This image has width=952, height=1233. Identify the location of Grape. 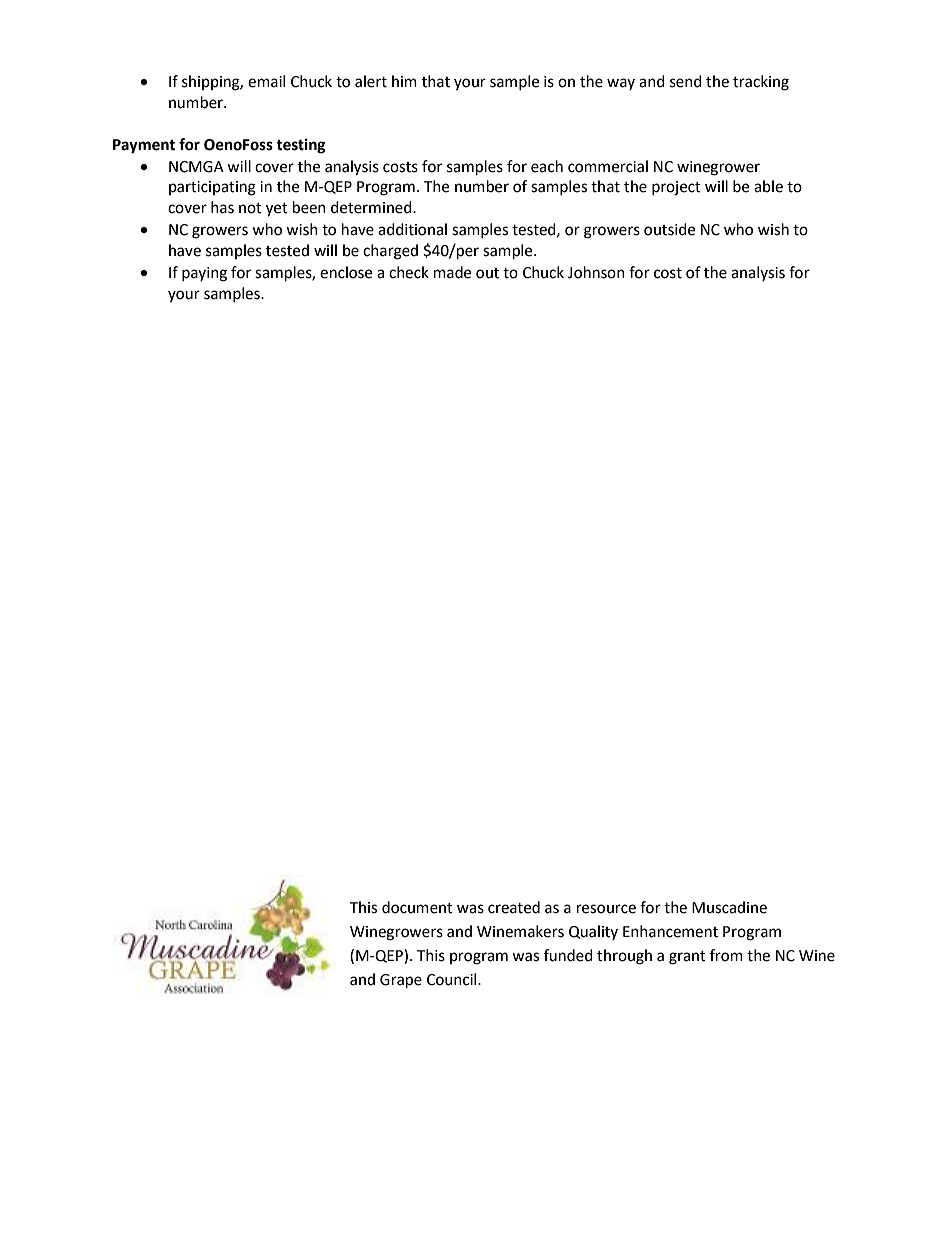
(401, 981).
